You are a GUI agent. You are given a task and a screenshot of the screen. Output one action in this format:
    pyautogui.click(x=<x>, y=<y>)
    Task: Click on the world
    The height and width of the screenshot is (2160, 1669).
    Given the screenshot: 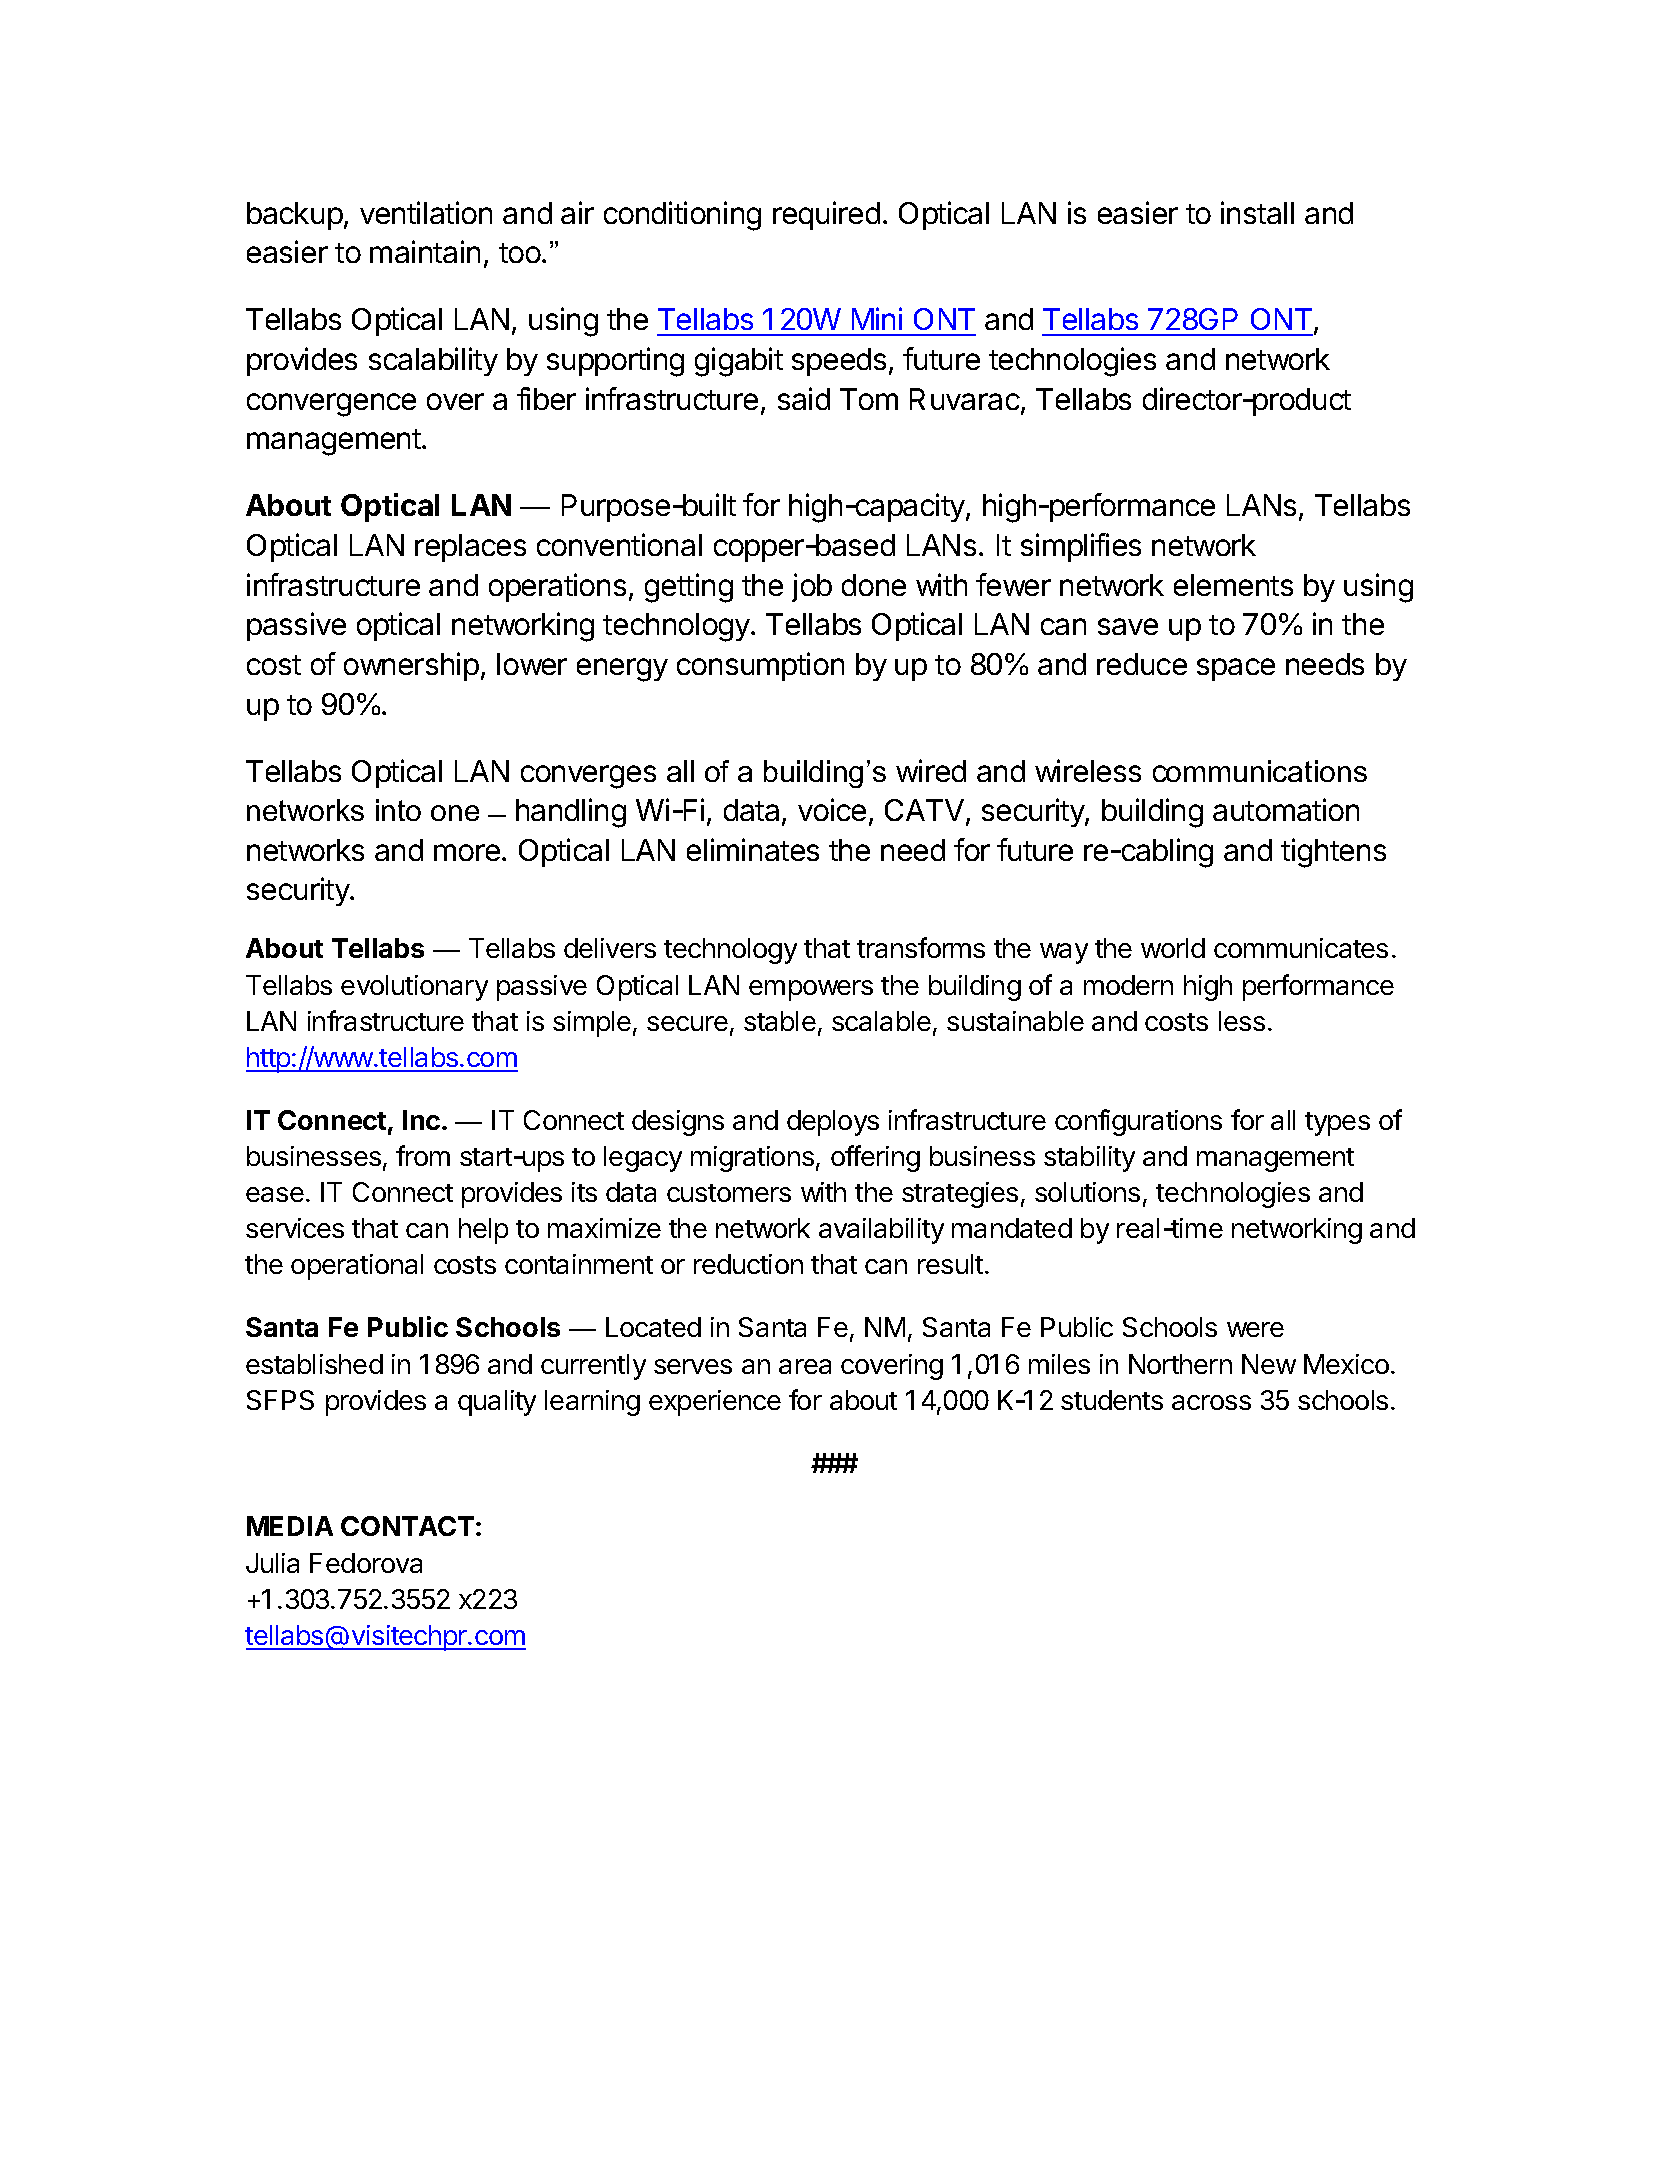 What is the action you would take?
    pyautogui.click(x=1173, y=948)
